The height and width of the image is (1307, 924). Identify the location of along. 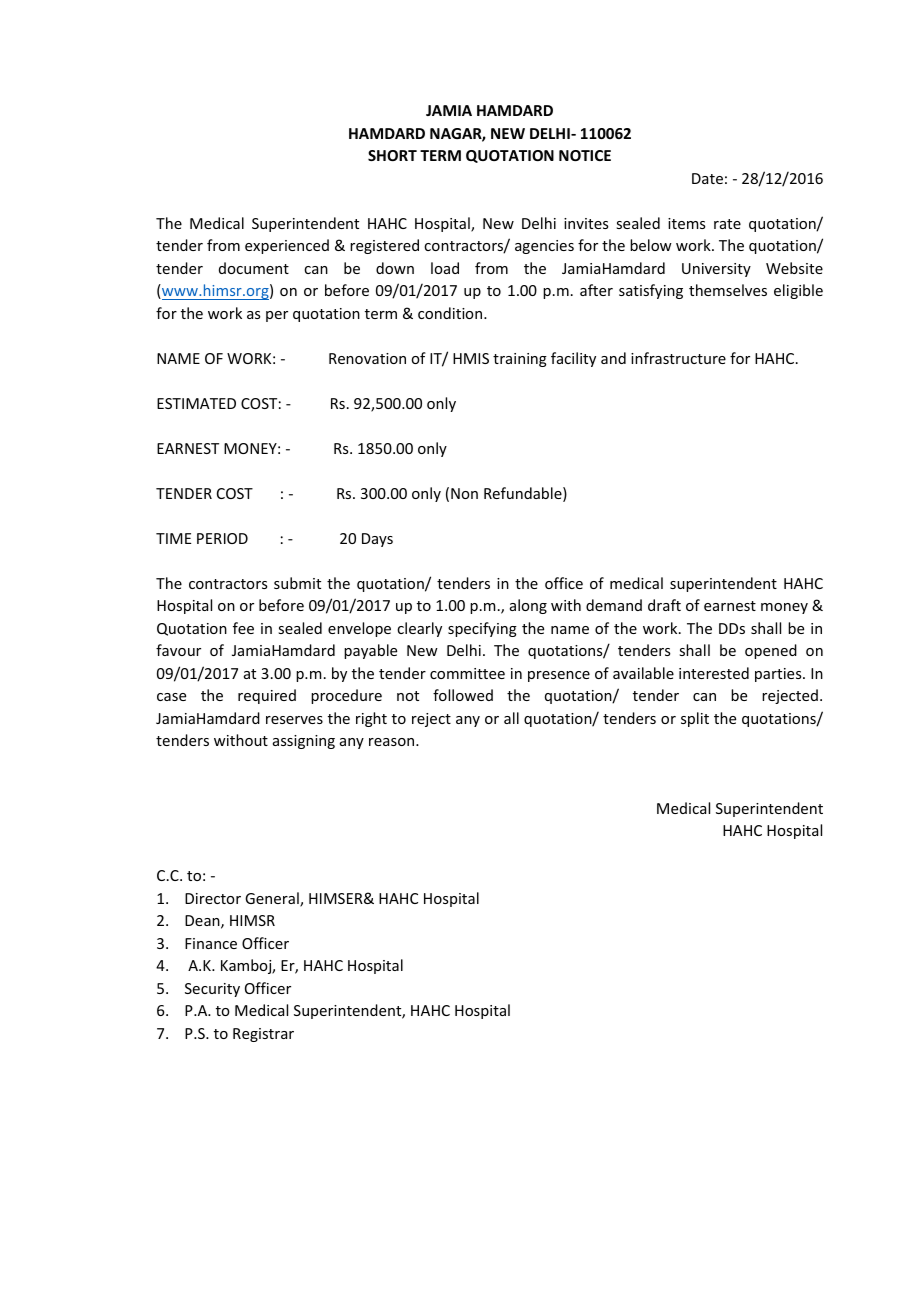
(528, 606).
